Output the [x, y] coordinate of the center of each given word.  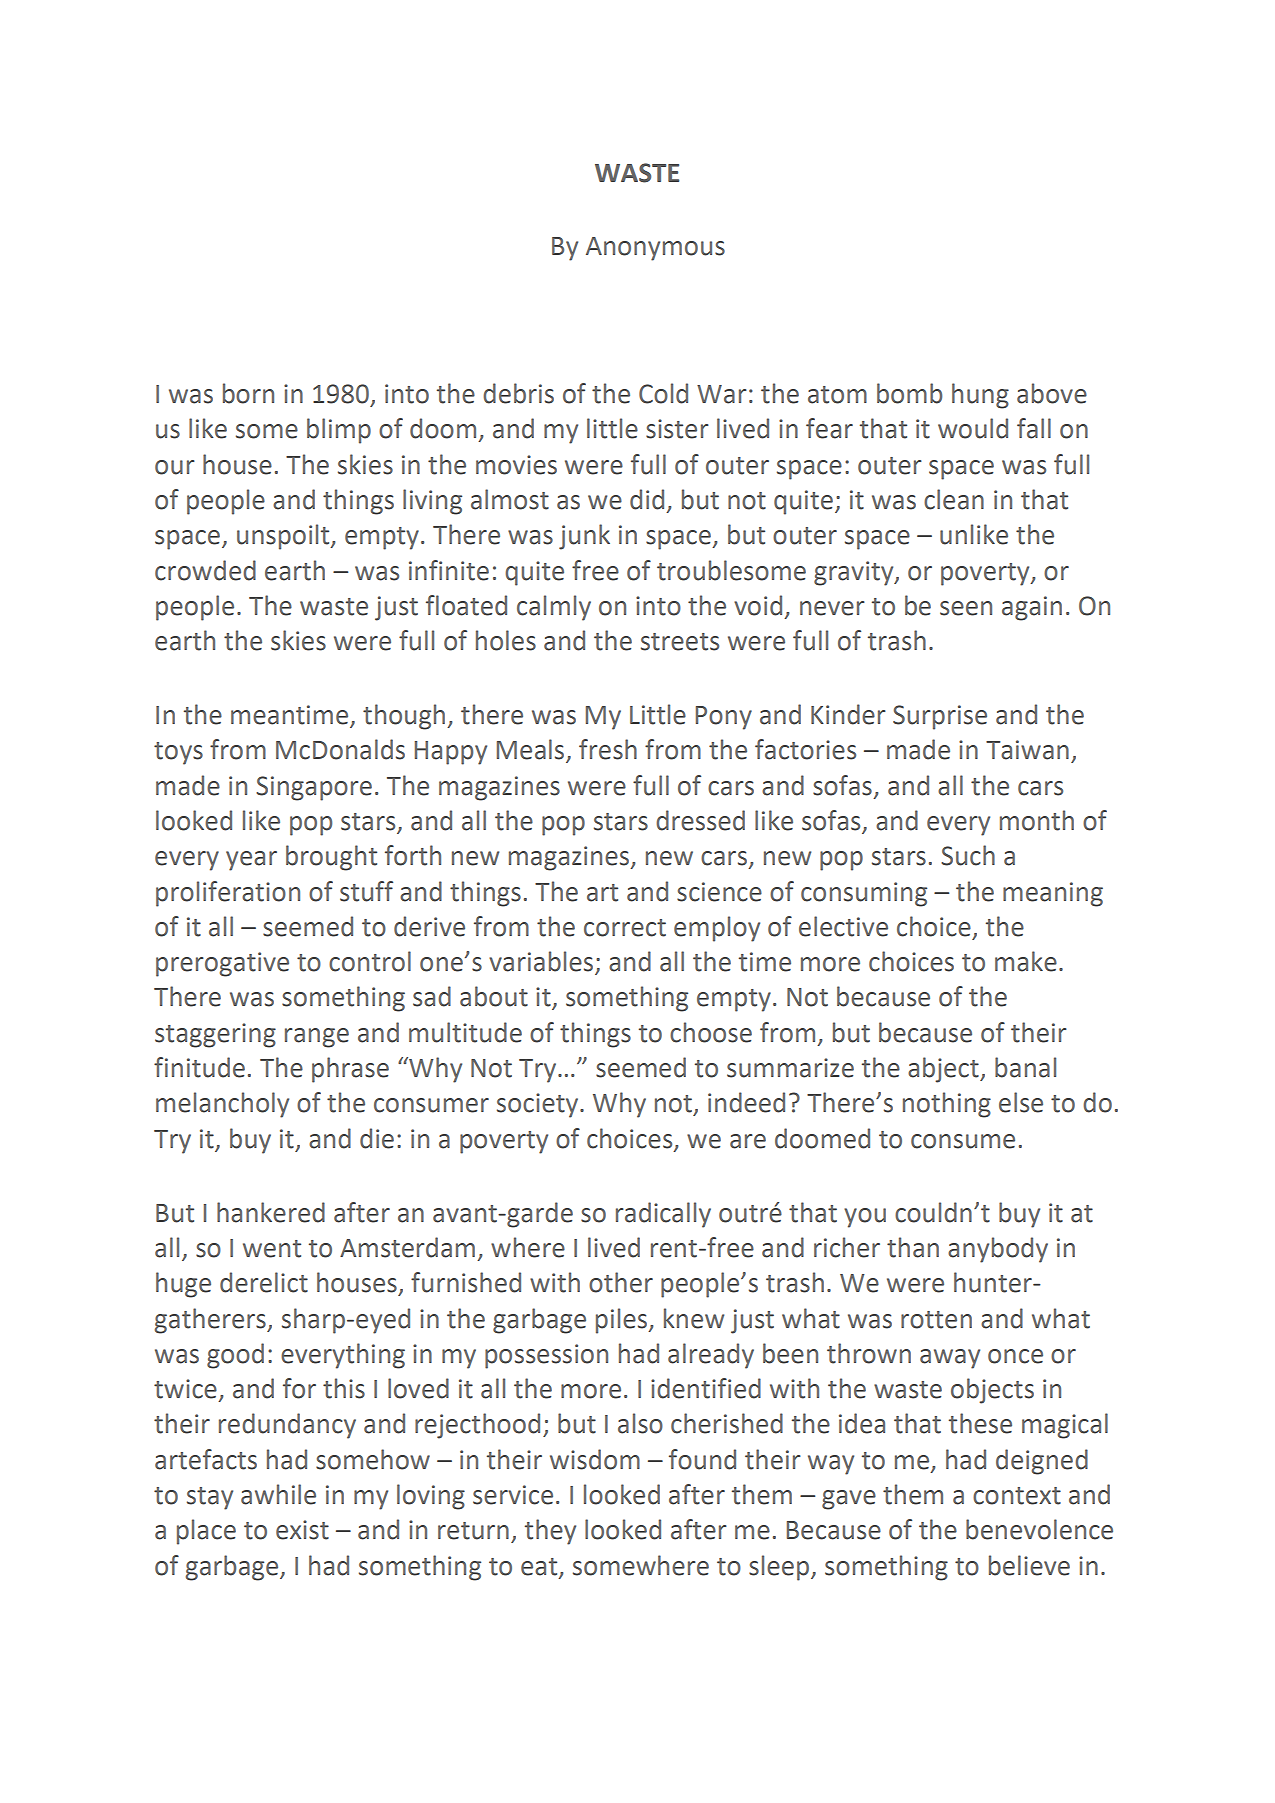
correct [625, 928]
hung [980, 396]
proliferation [228, 894]
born [248, 393]
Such [968, 855]
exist [302, 1530]
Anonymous [655, 249]
